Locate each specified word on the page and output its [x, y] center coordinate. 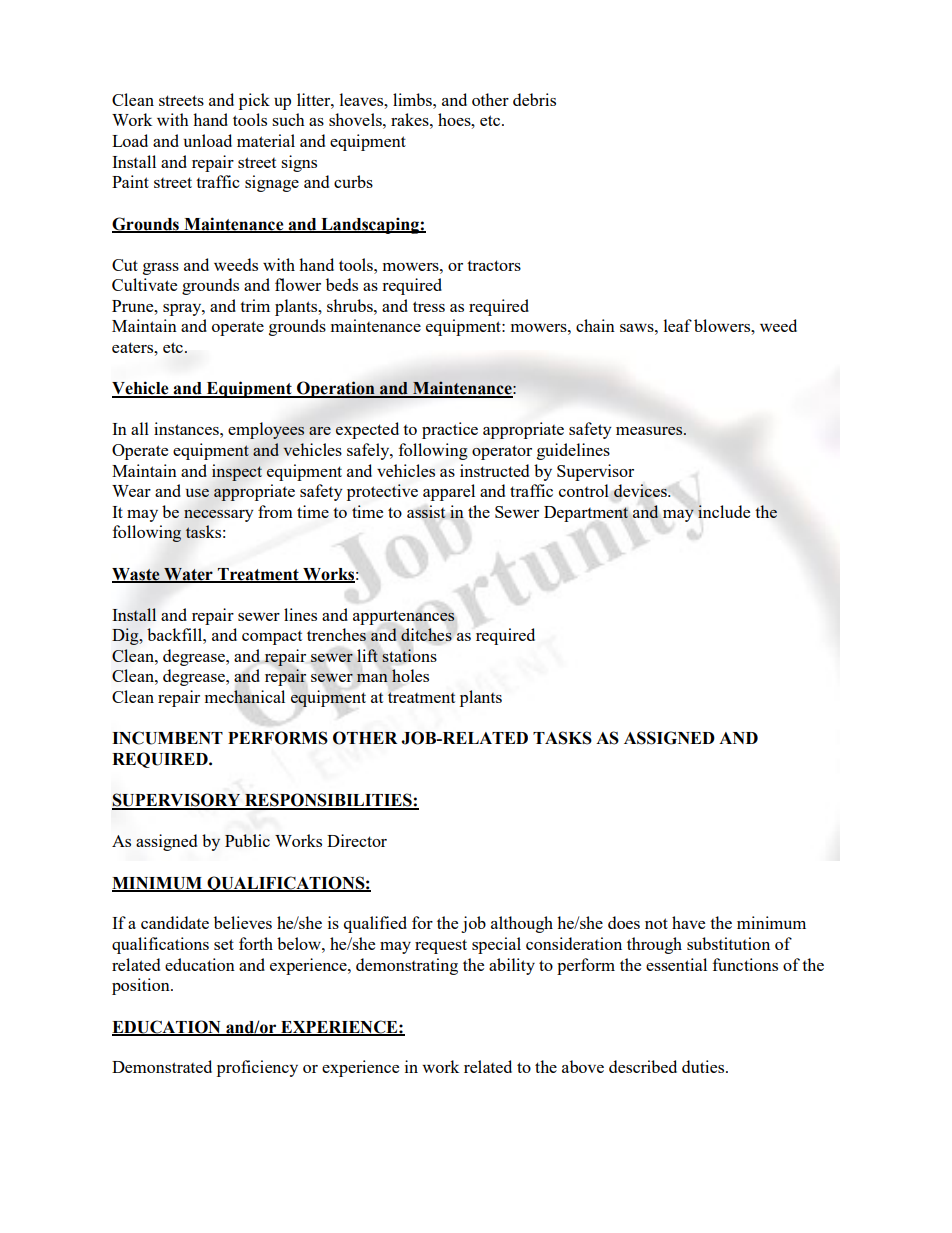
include [724, 511]
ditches [426, 634]
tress [429, 306]
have [688, 922]
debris [534, 99]
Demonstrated [162, 1066]
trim [255, 305]
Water [188, 575]
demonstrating [407, 966]
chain [595, 325]
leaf [678, 325]
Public [247, 840]
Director [357, 840]
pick [254, 101]
